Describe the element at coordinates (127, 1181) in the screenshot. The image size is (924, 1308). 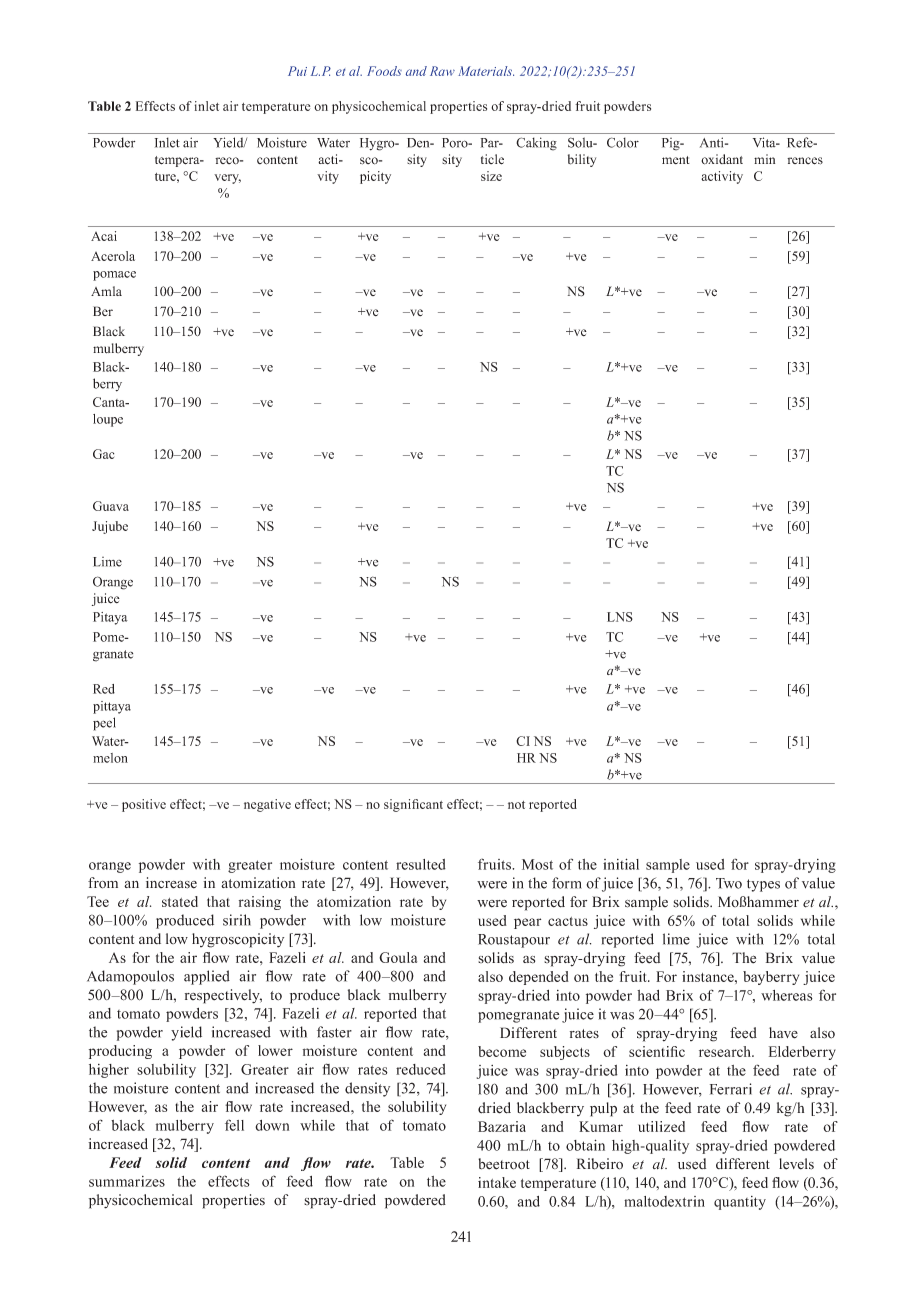
I see `summarizes` at that location.
